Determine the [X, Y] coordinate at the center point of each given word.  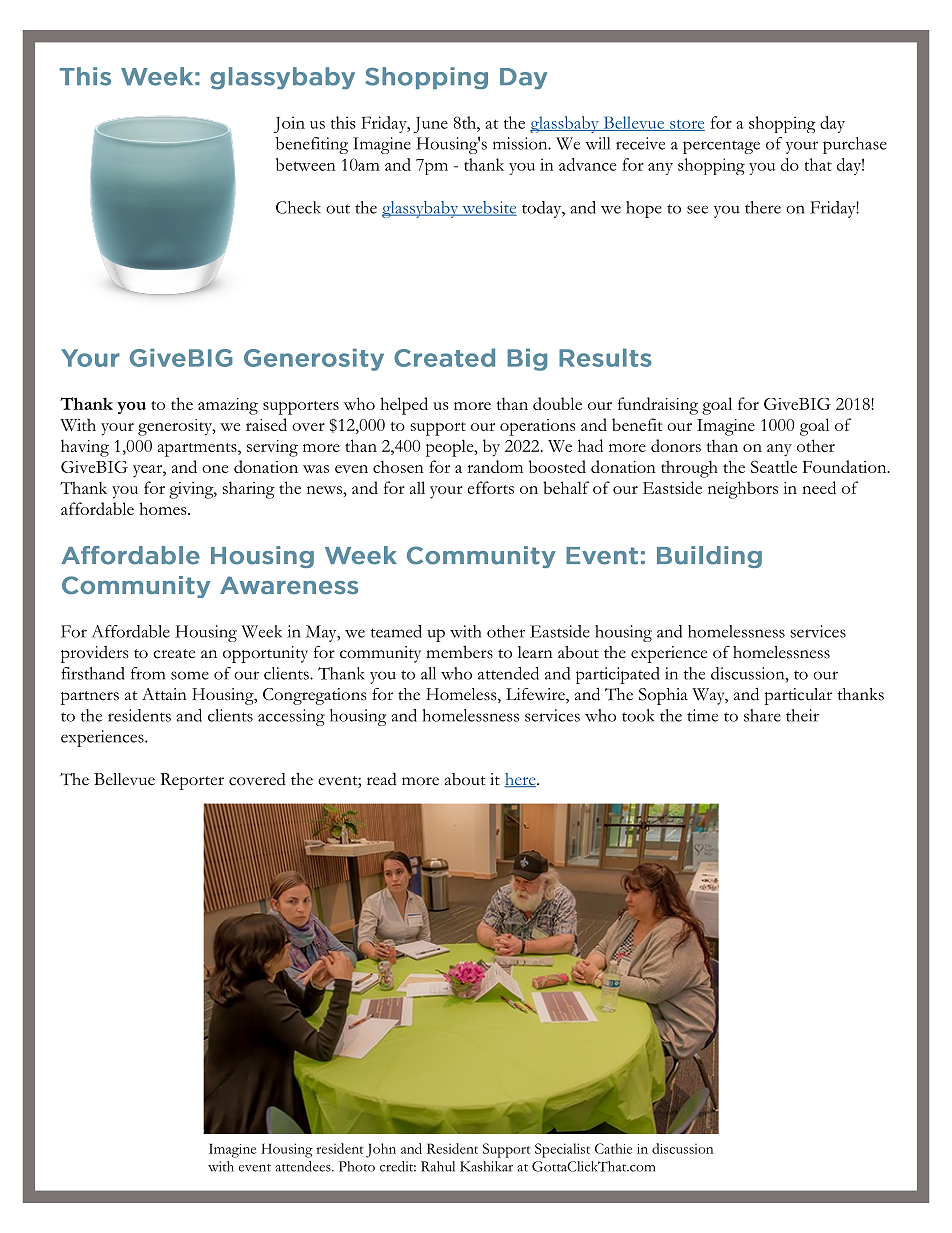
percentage [721, 147]
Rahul [438, 1166]
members [459, 652]
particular [798, 696]
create [174, 654]
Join [289, 124]
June [430, 125]
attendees [304, 1166]
